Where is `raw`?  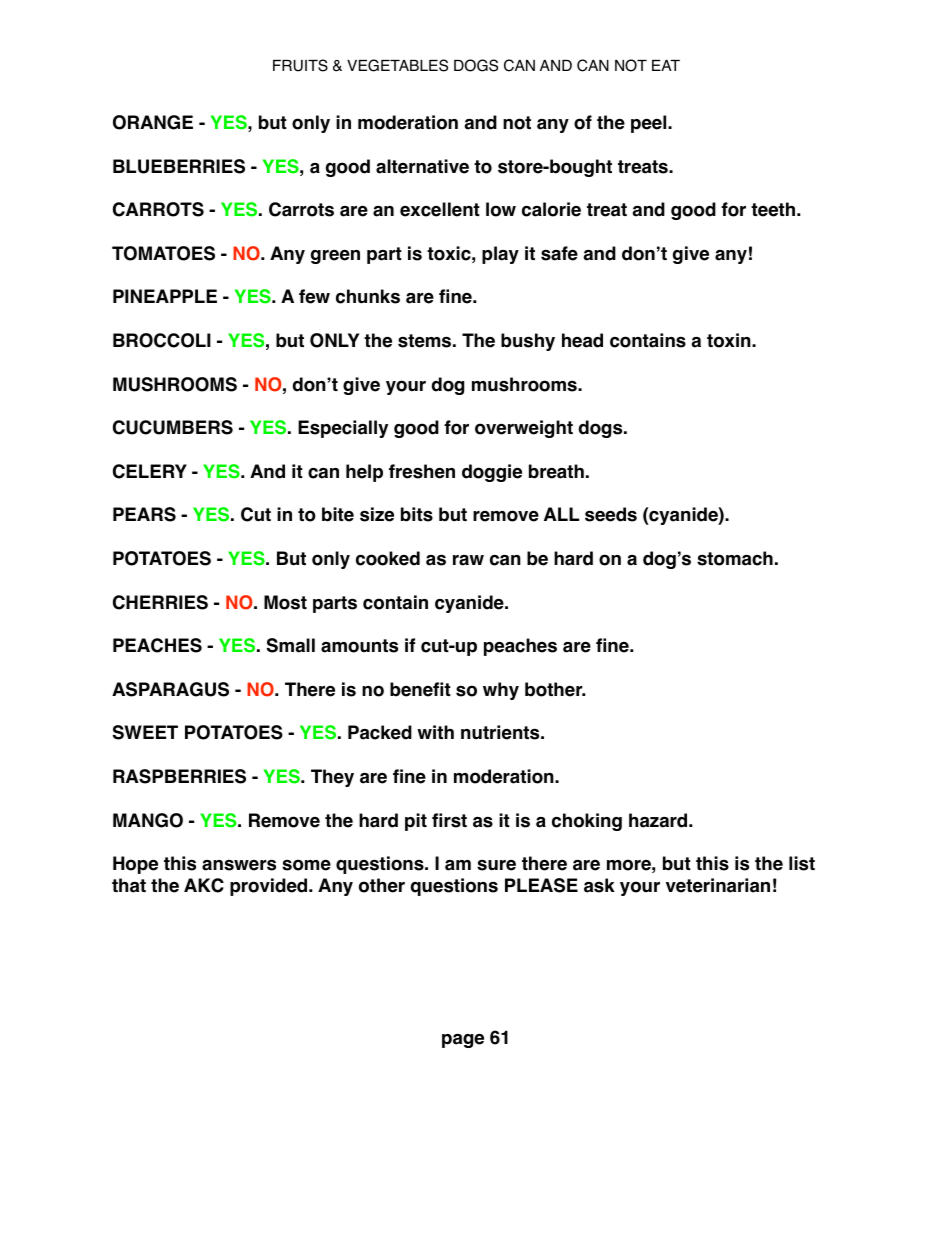 raw is located at coordinates (468, 560).
